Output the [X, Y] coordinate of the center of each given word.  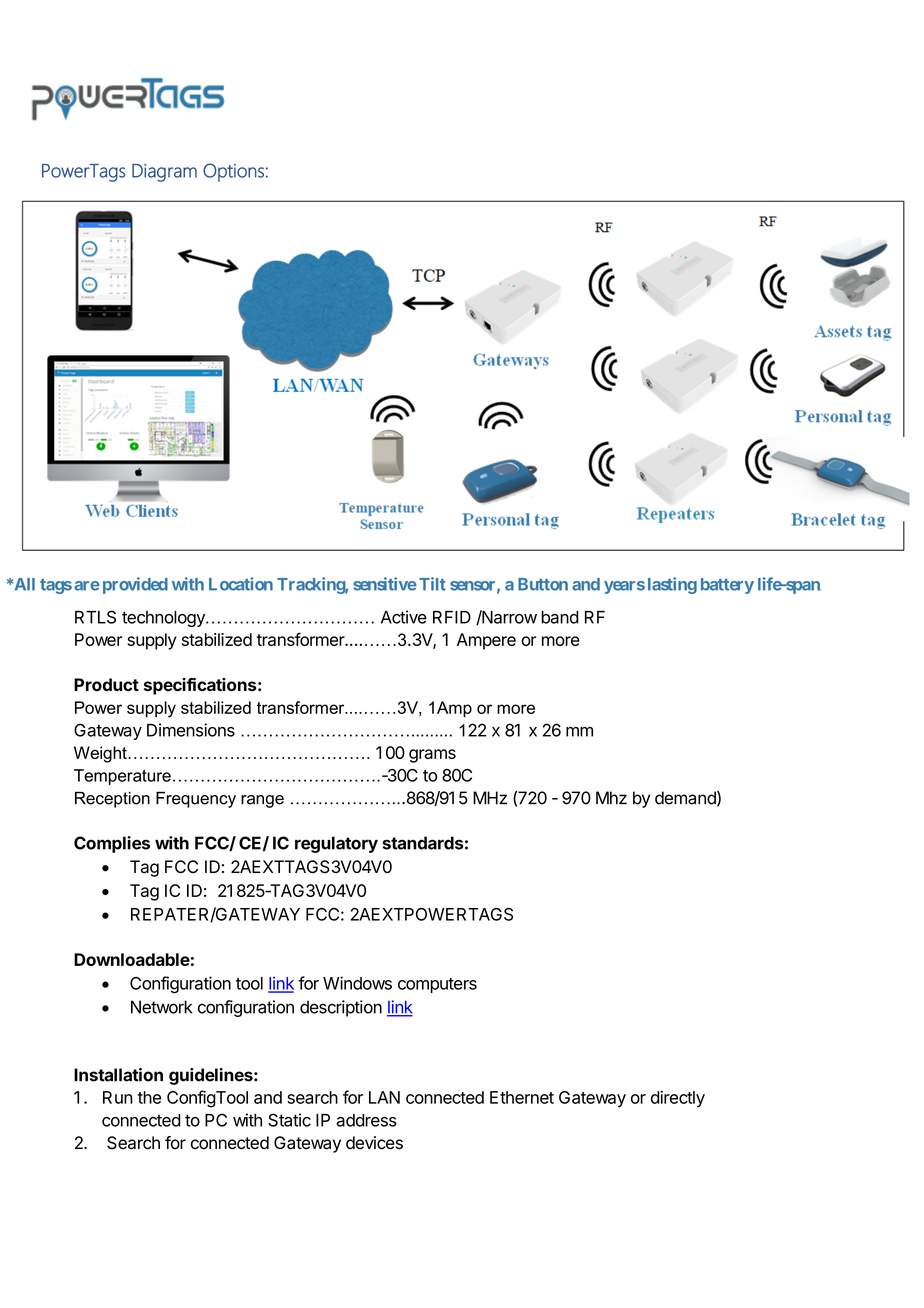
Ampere [486, 641]
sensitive [385, 584]
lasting [672, 585]
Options [233, 172]
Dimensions [191, 730]
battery [727, 586]
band [560, 617]
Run [118, 1097]
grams [432, 756]
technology [164, 619]
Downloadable [132, 959]
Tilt [432, 584]
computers [437, 985]
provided [135, 585]
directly [678, 1098]
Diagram [164, 173]
